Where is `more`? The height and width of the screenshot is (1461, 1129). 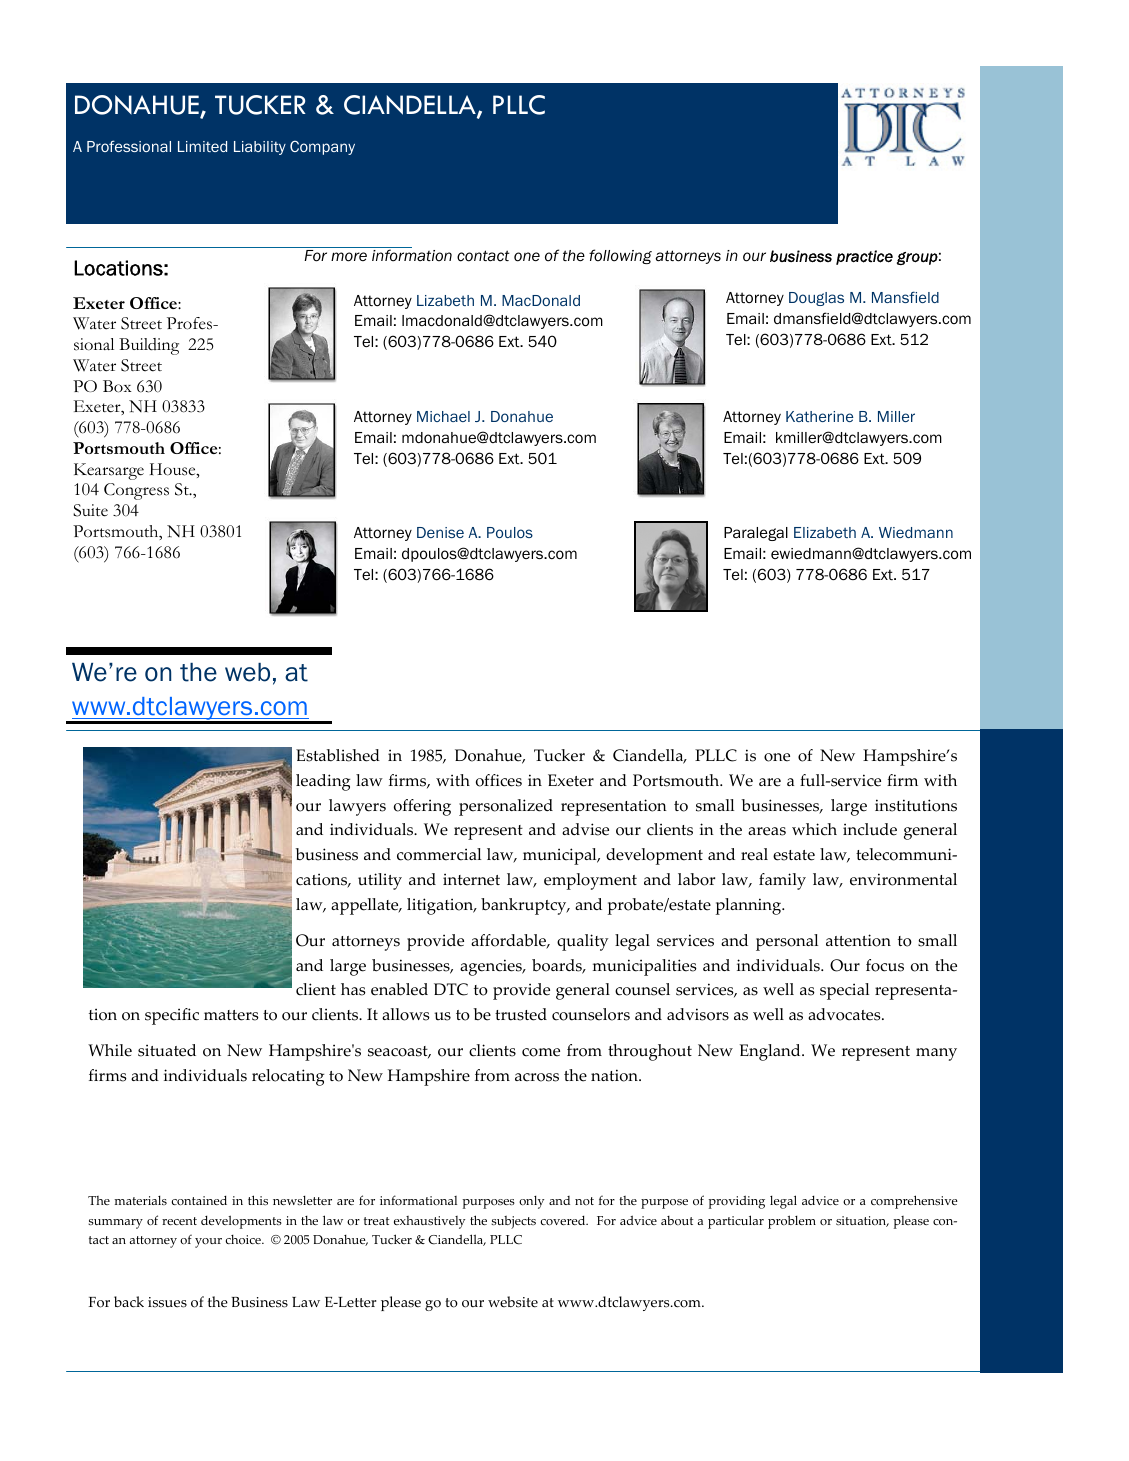
more is located at coordinates (349, 257).
